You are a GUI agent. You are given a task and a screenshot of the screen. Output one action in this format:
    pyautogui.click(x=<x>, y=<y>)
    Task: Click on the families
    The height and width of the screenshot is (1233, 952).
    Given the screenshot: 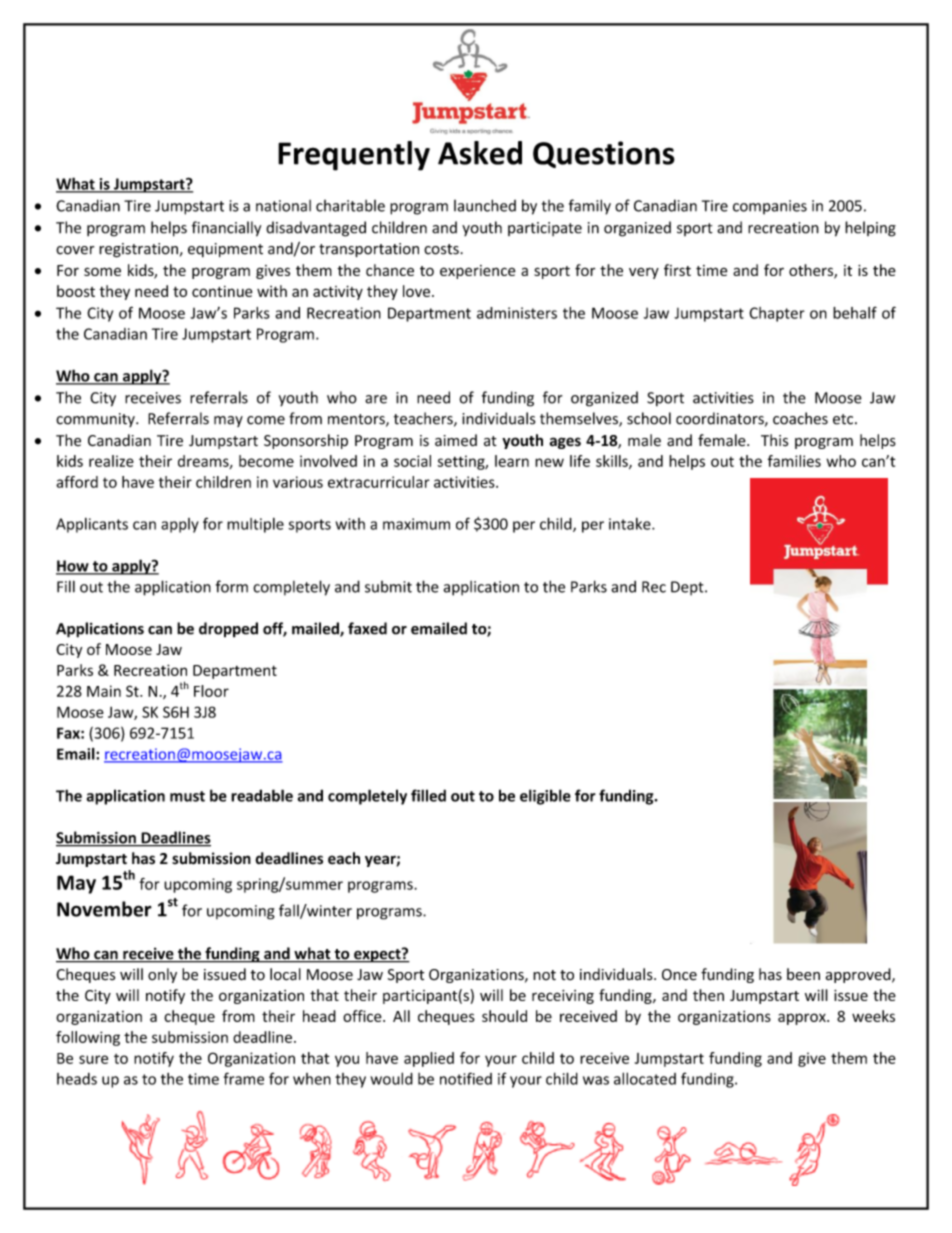 What is the action you would take?
    pyautogui.click(x=794, y=461)
